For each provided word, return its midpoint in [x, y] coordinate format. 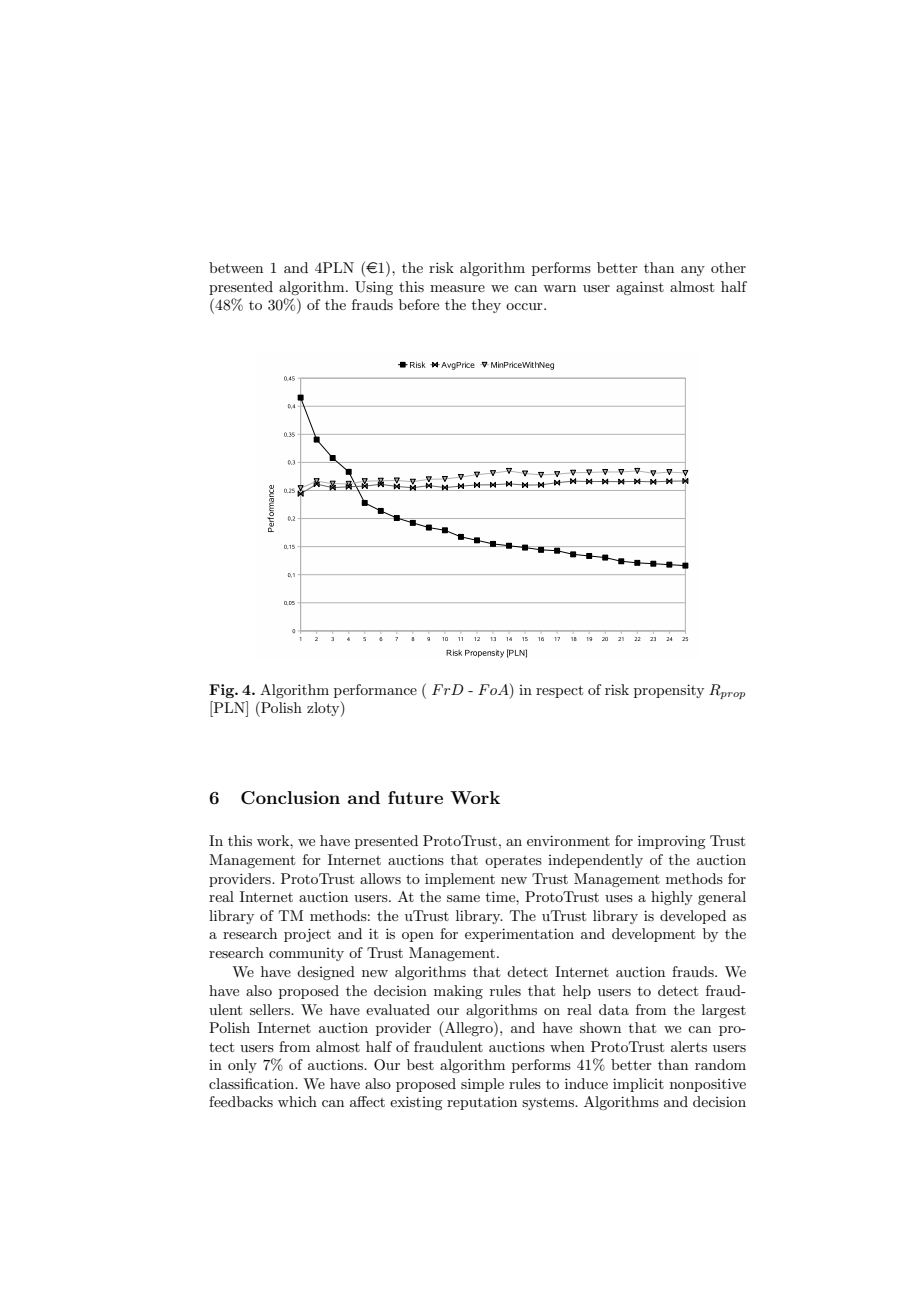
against [640, 288]
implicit [638, 1085]
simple [482, 1085]
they [486, 306]
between [236, 267]
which [297, 1101]
